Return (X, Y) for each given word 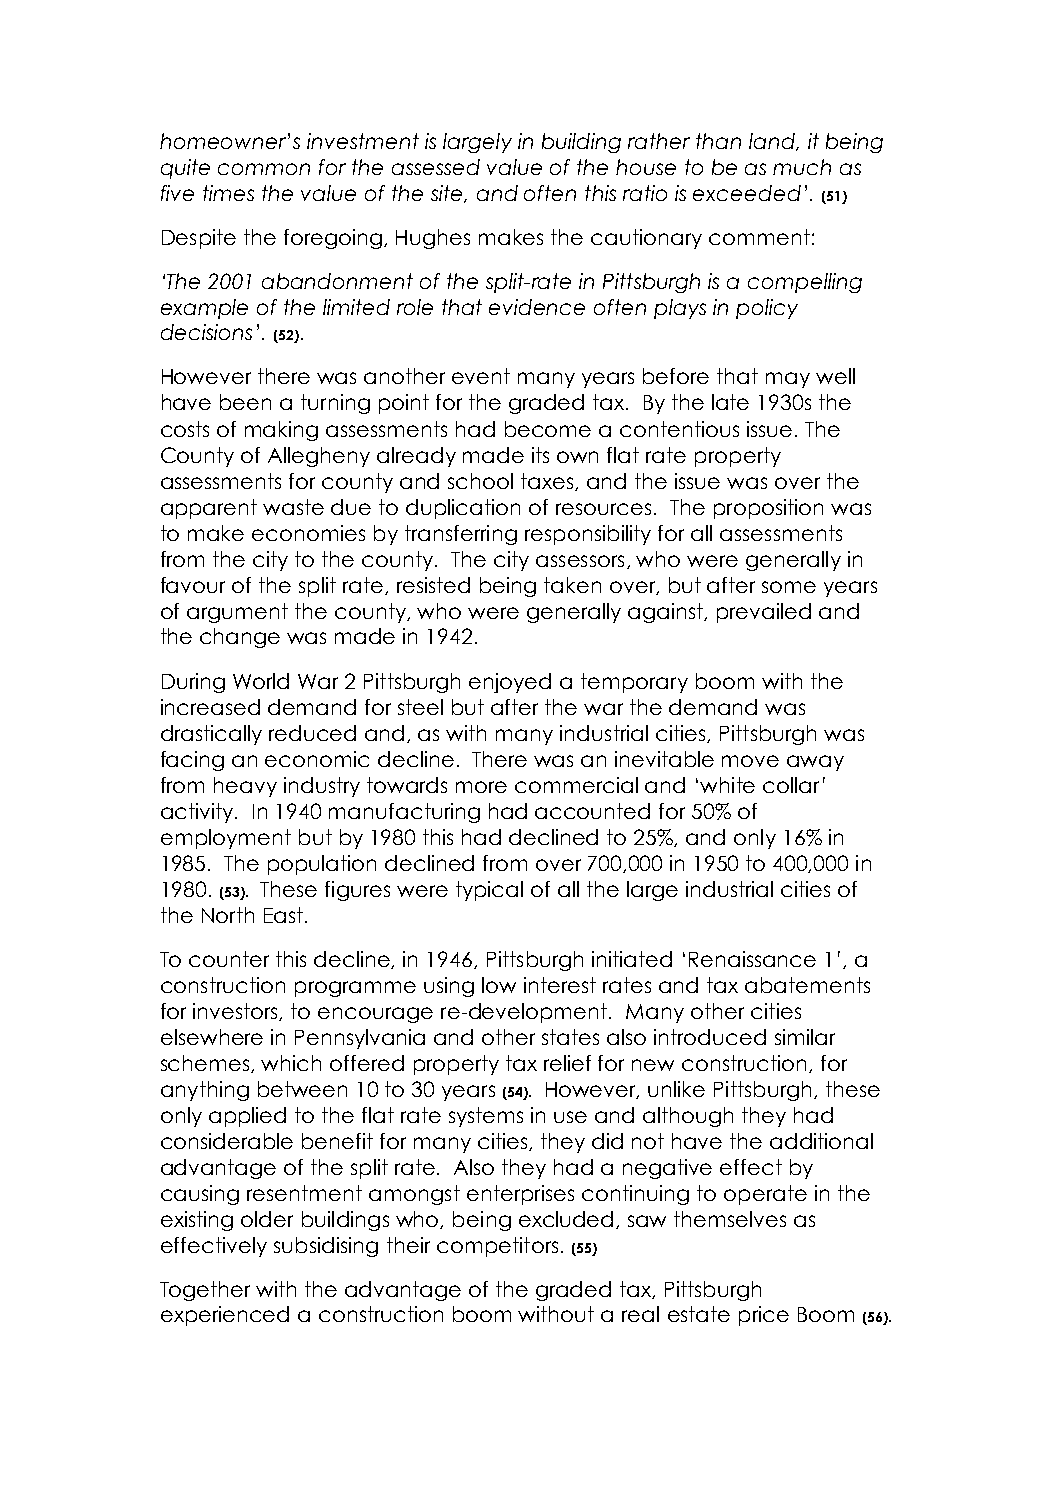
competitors (497, 1247)
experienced (225, 1316)
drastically (211, 735)
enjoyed (510, 683)
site (448, 194)
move (750, 761)
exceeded (747, 193)
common (264, 169)
